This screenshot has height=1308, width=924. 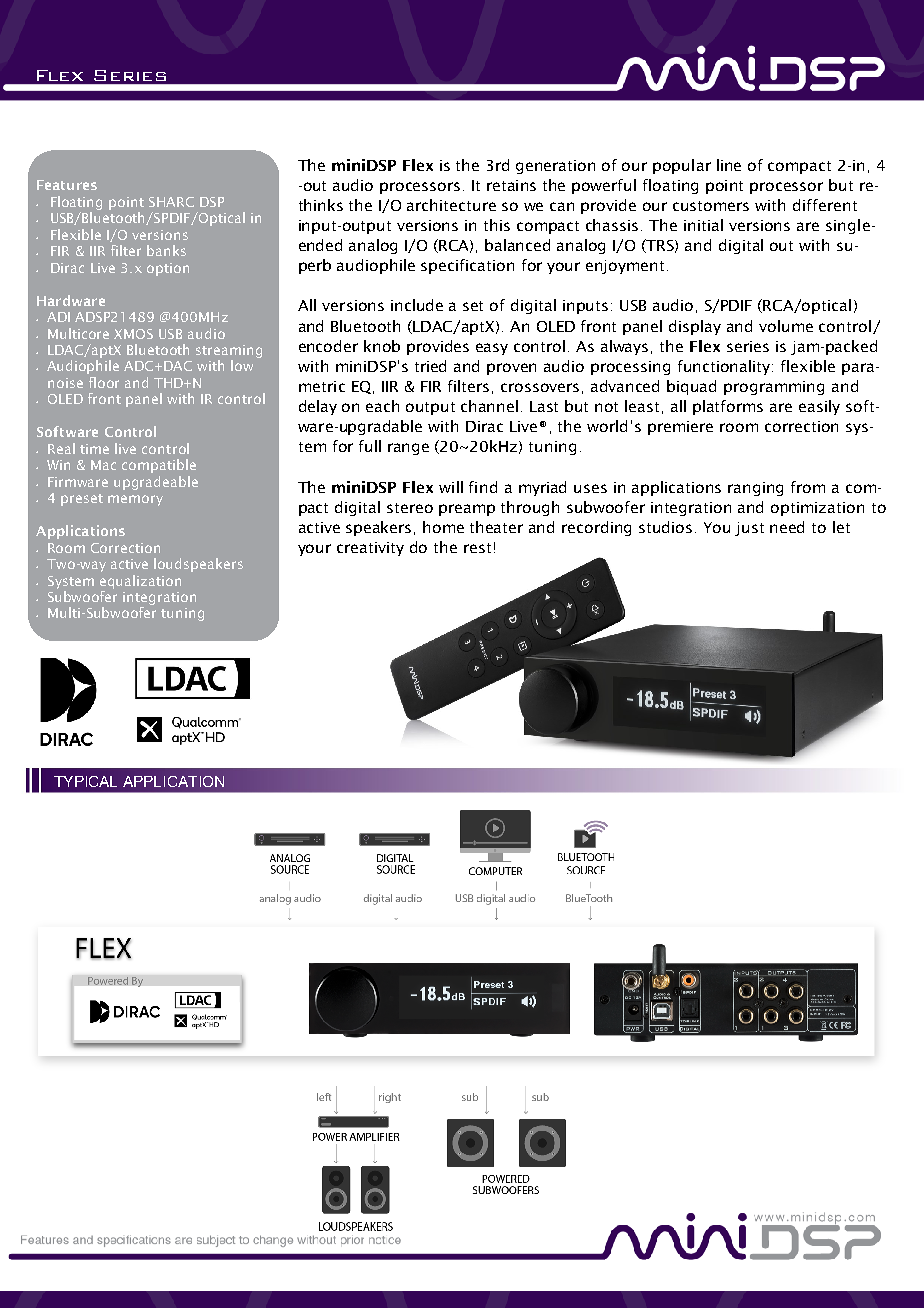 I want to click on just, so click(x=749, y=529).
